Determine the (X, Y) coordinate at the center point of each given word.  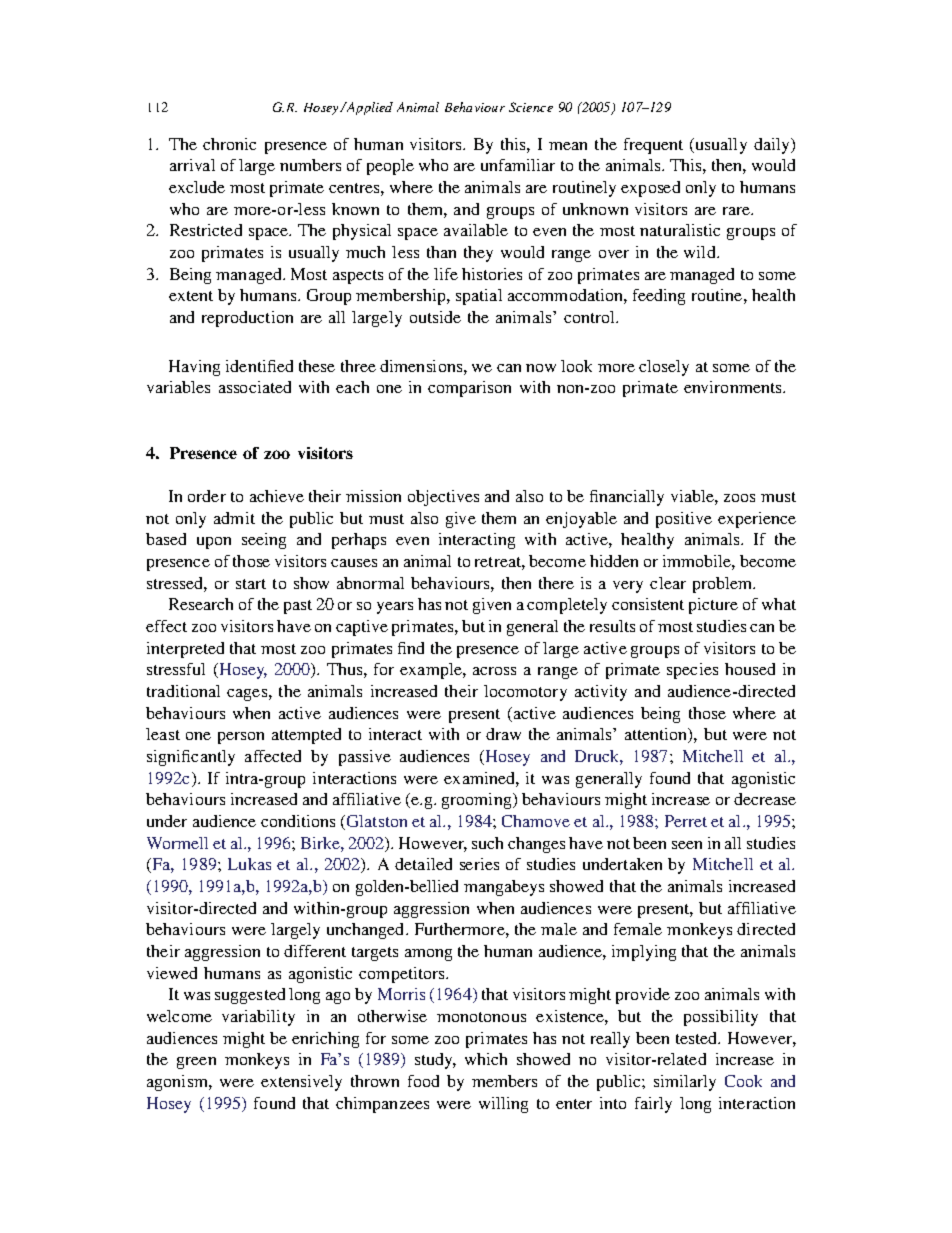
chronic (229, 144)
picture (713, 606)
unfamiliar (518, 165)
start (251, 584)
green (196, 1063)
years (395, 608)
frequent (653, 146)
